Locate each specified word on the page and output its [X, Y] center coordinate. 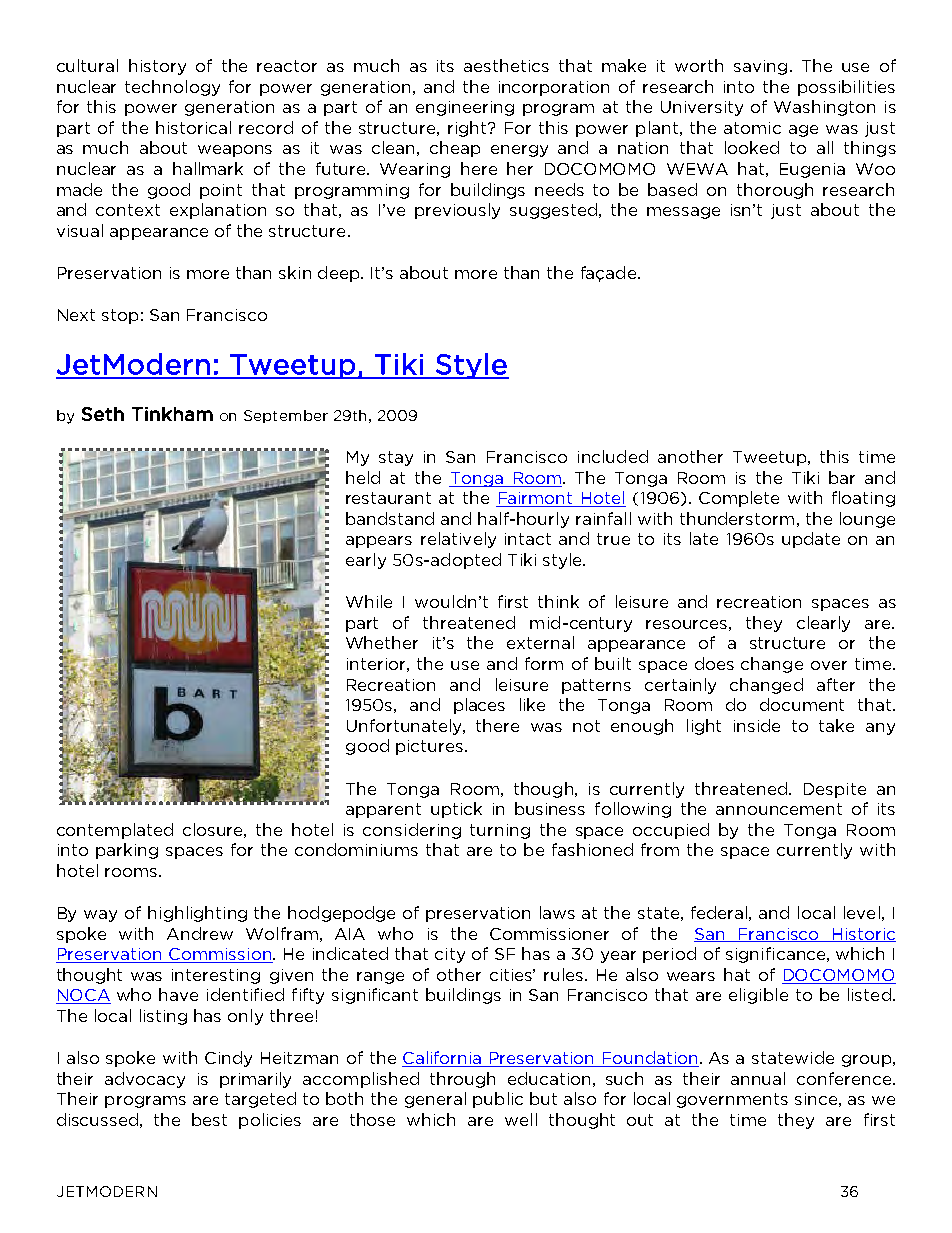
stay [396, 458]
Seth [103, 414]
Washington [824, 108]
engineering [465, 108]
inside [757, 725]
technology [172, 88]
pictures [431, 747]
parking [127, 851]
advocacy [145, 1080]
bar [842, 477]
